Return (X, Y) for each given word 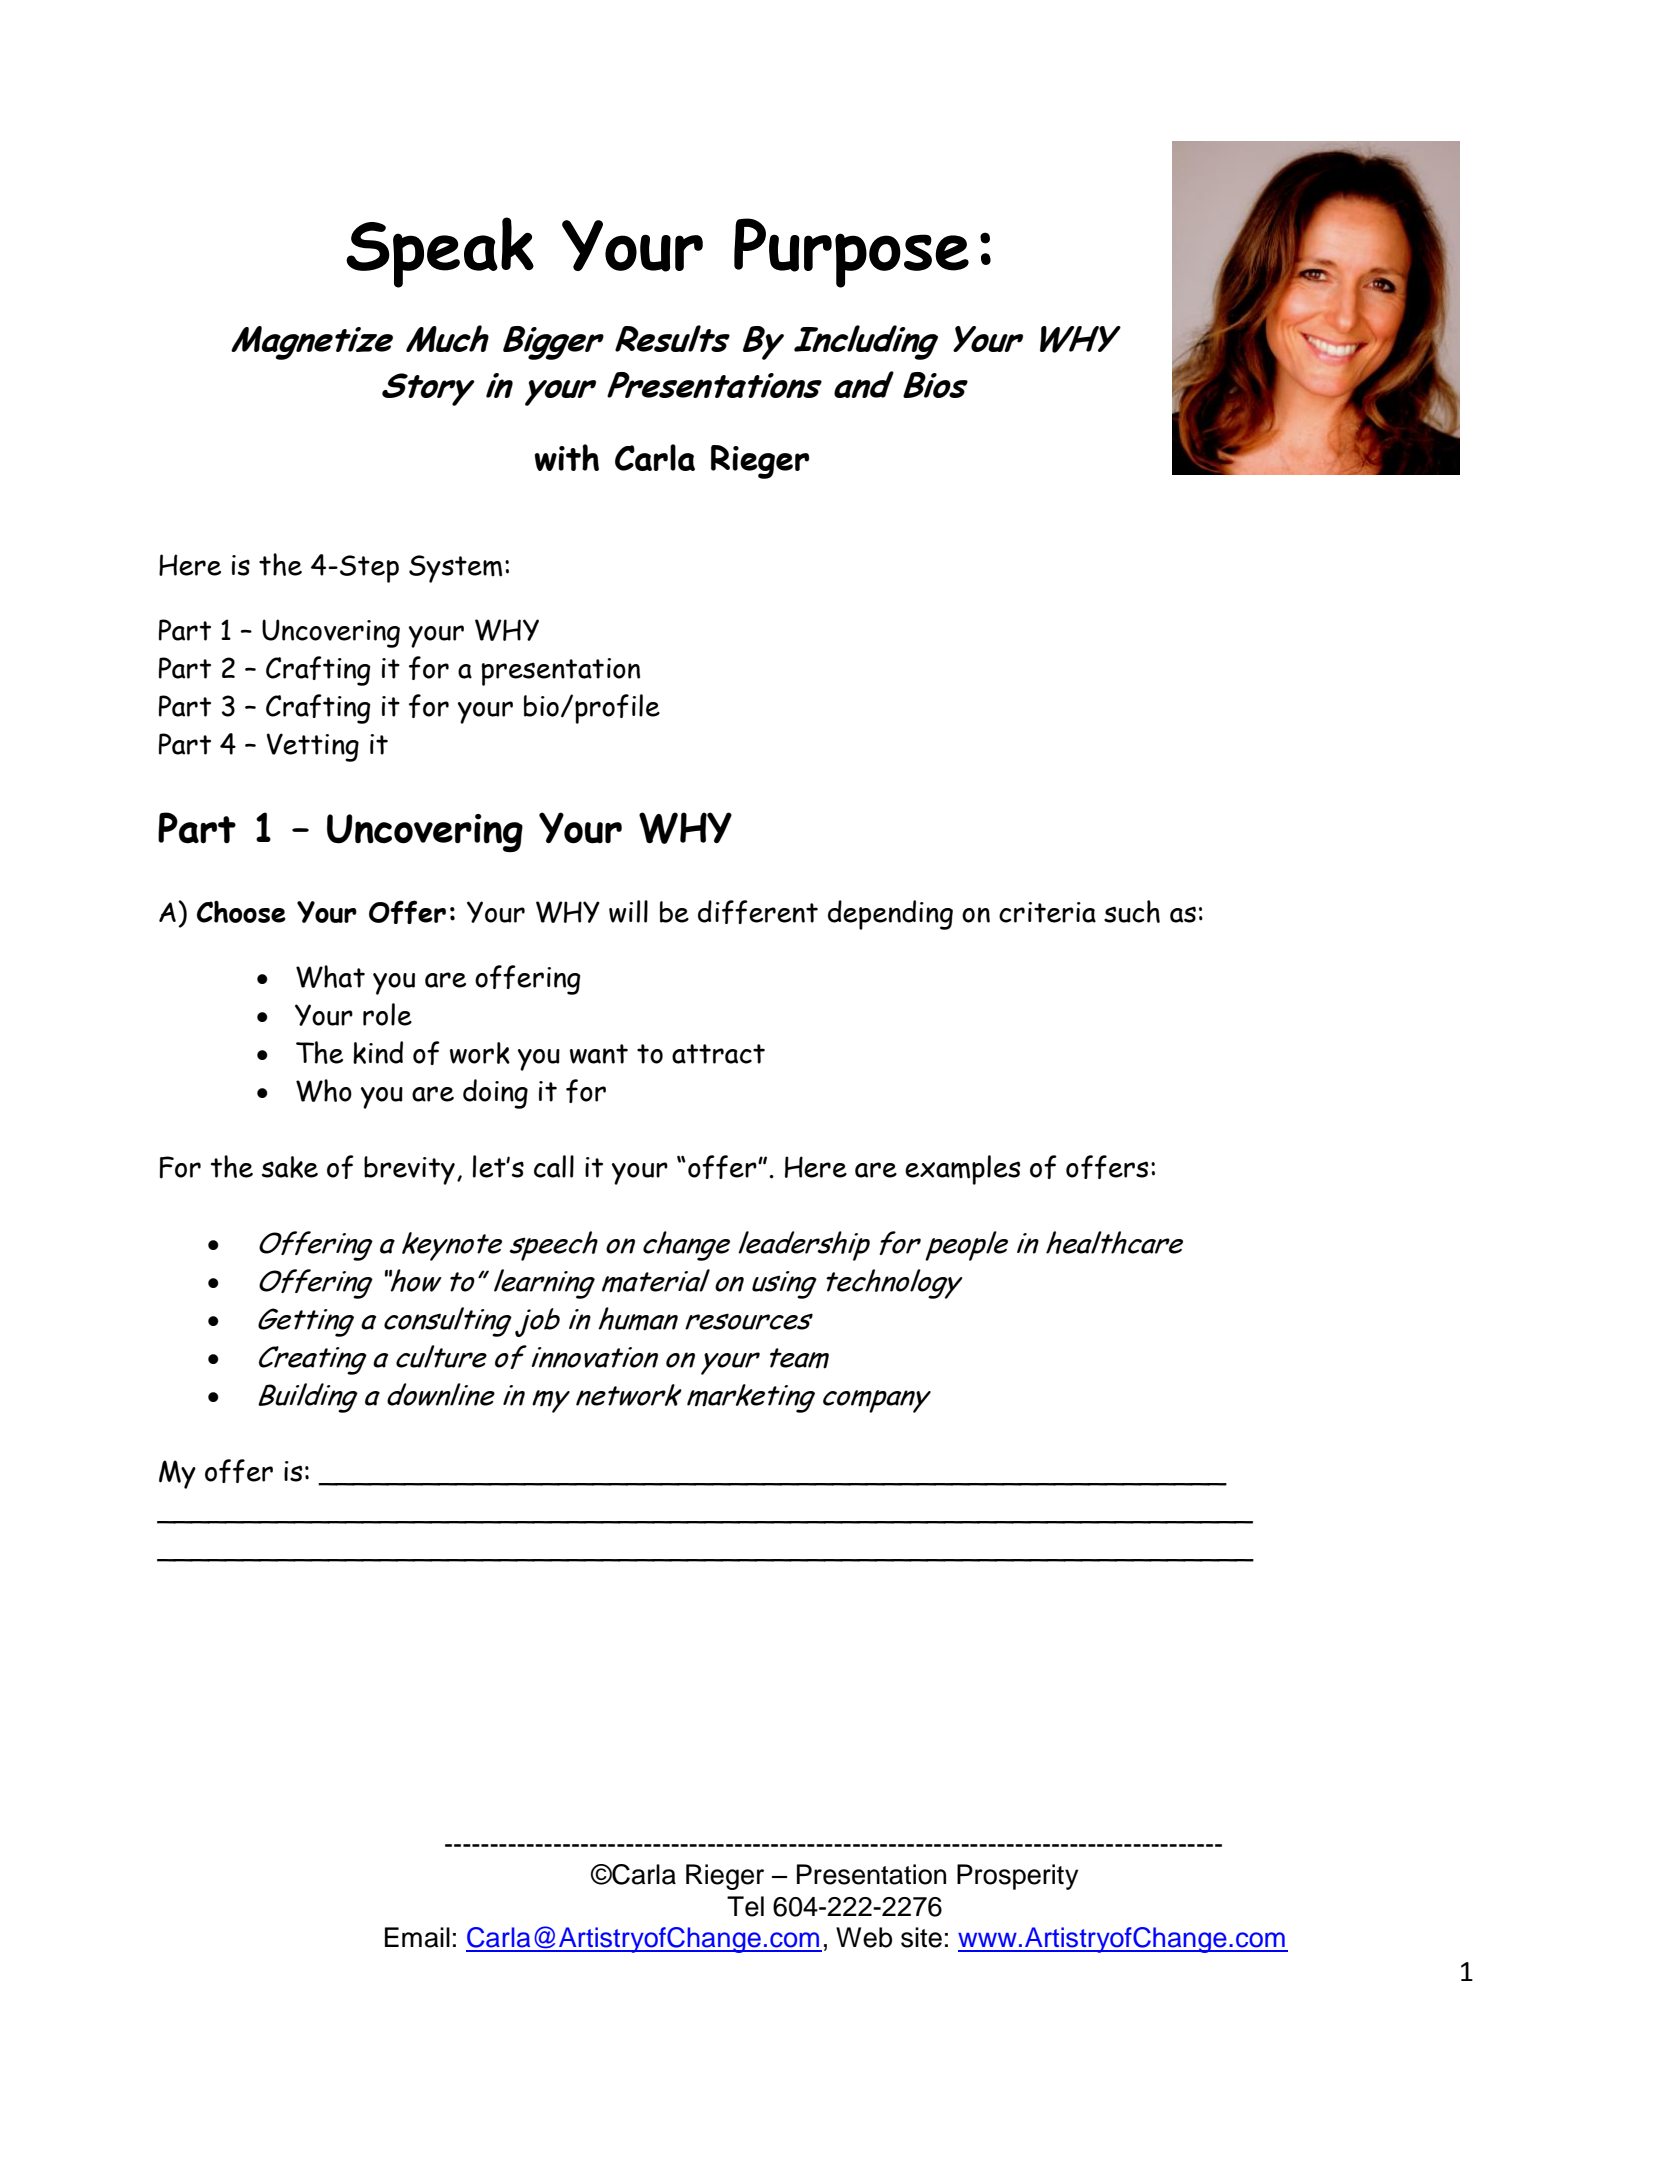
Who (324, 1090)
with (566, 457)
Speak (440, 252)
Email (417, 1937)
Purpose (851, 253)
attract (718, 1054)
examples (963, 1170)
